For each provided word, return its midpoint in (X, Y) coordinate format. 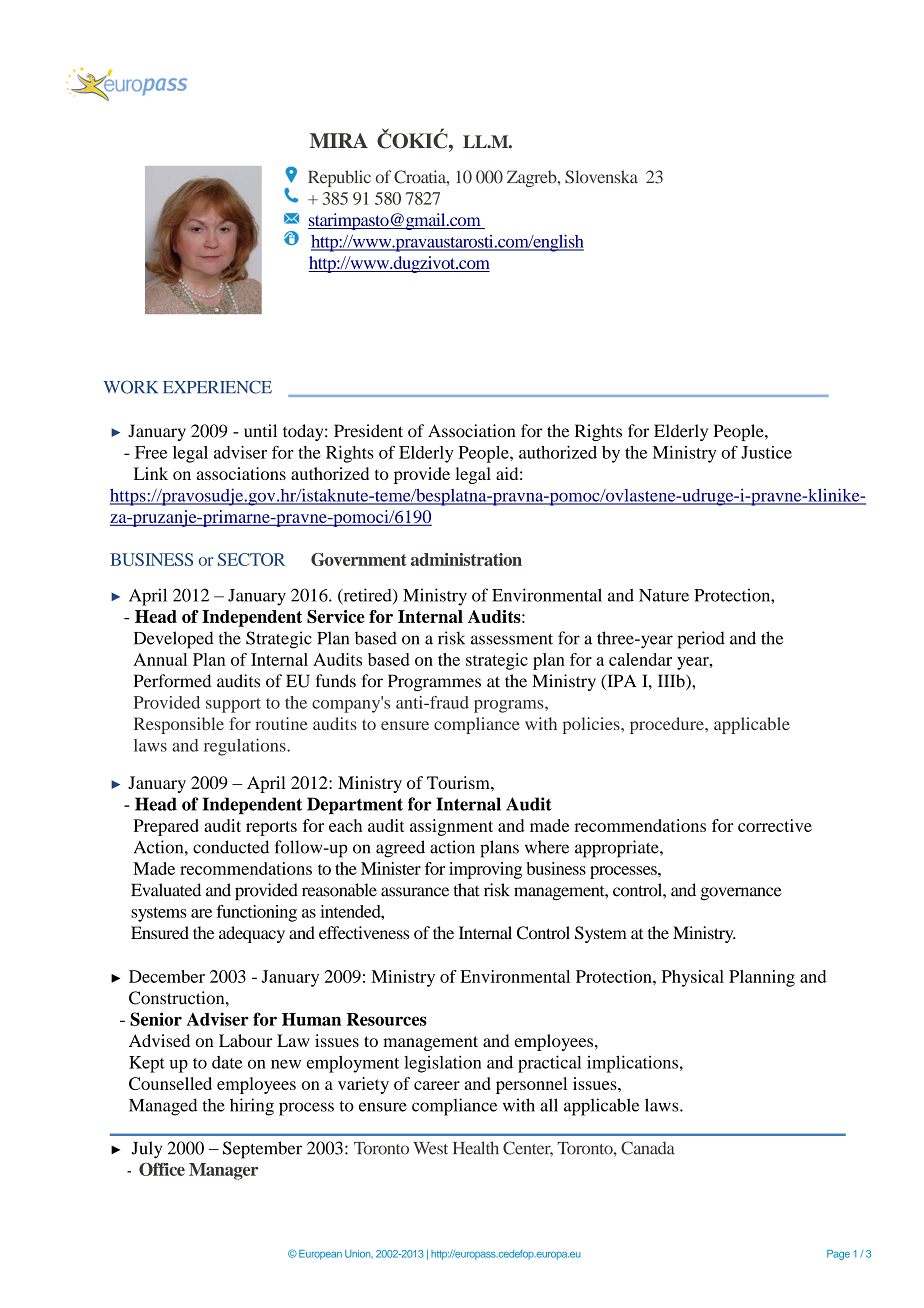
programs (510, 706)
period (701, 640)
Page (838, 1255)
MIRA (339, 140)
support (233, 705)
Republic (339, 178)
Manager (223, 1171)
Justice (766, 452)
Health (476, 1148)
